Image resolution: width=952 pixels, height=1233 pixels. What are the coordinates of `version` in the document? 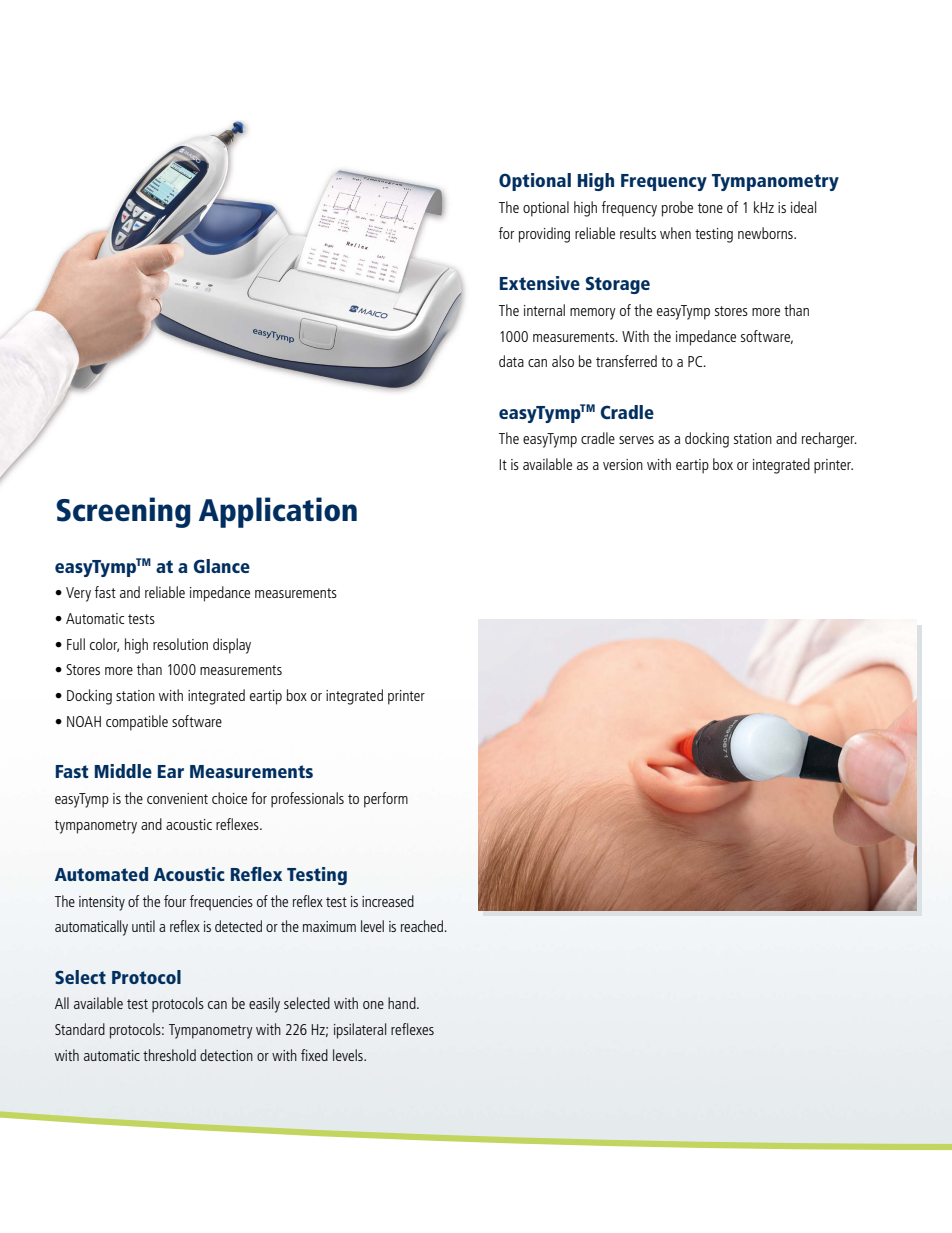 It's located at (623, 464).
